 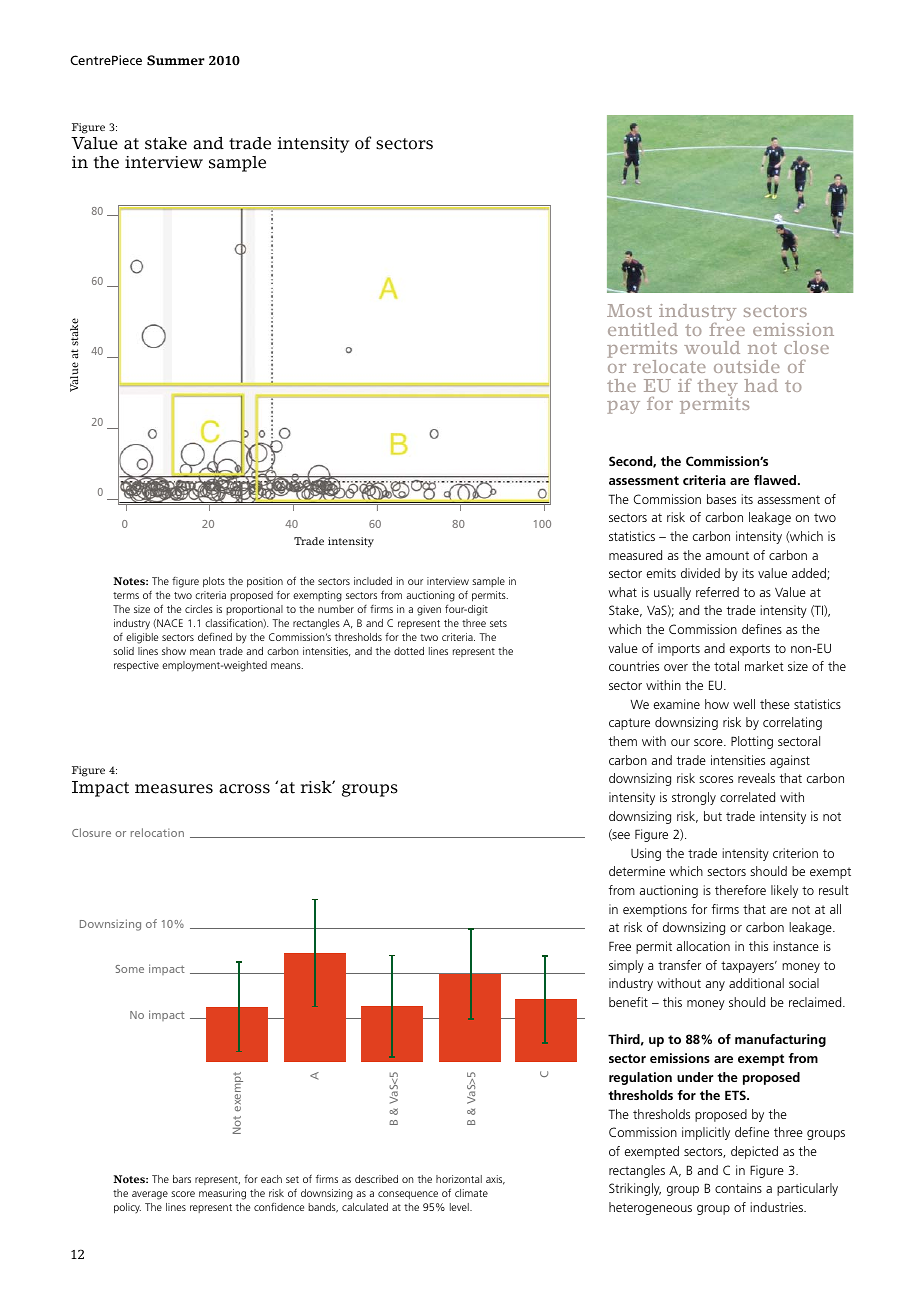 What do you see at coordinates (747, 797) in the page?
I see `correlated` at bounding box center [747, 797].
